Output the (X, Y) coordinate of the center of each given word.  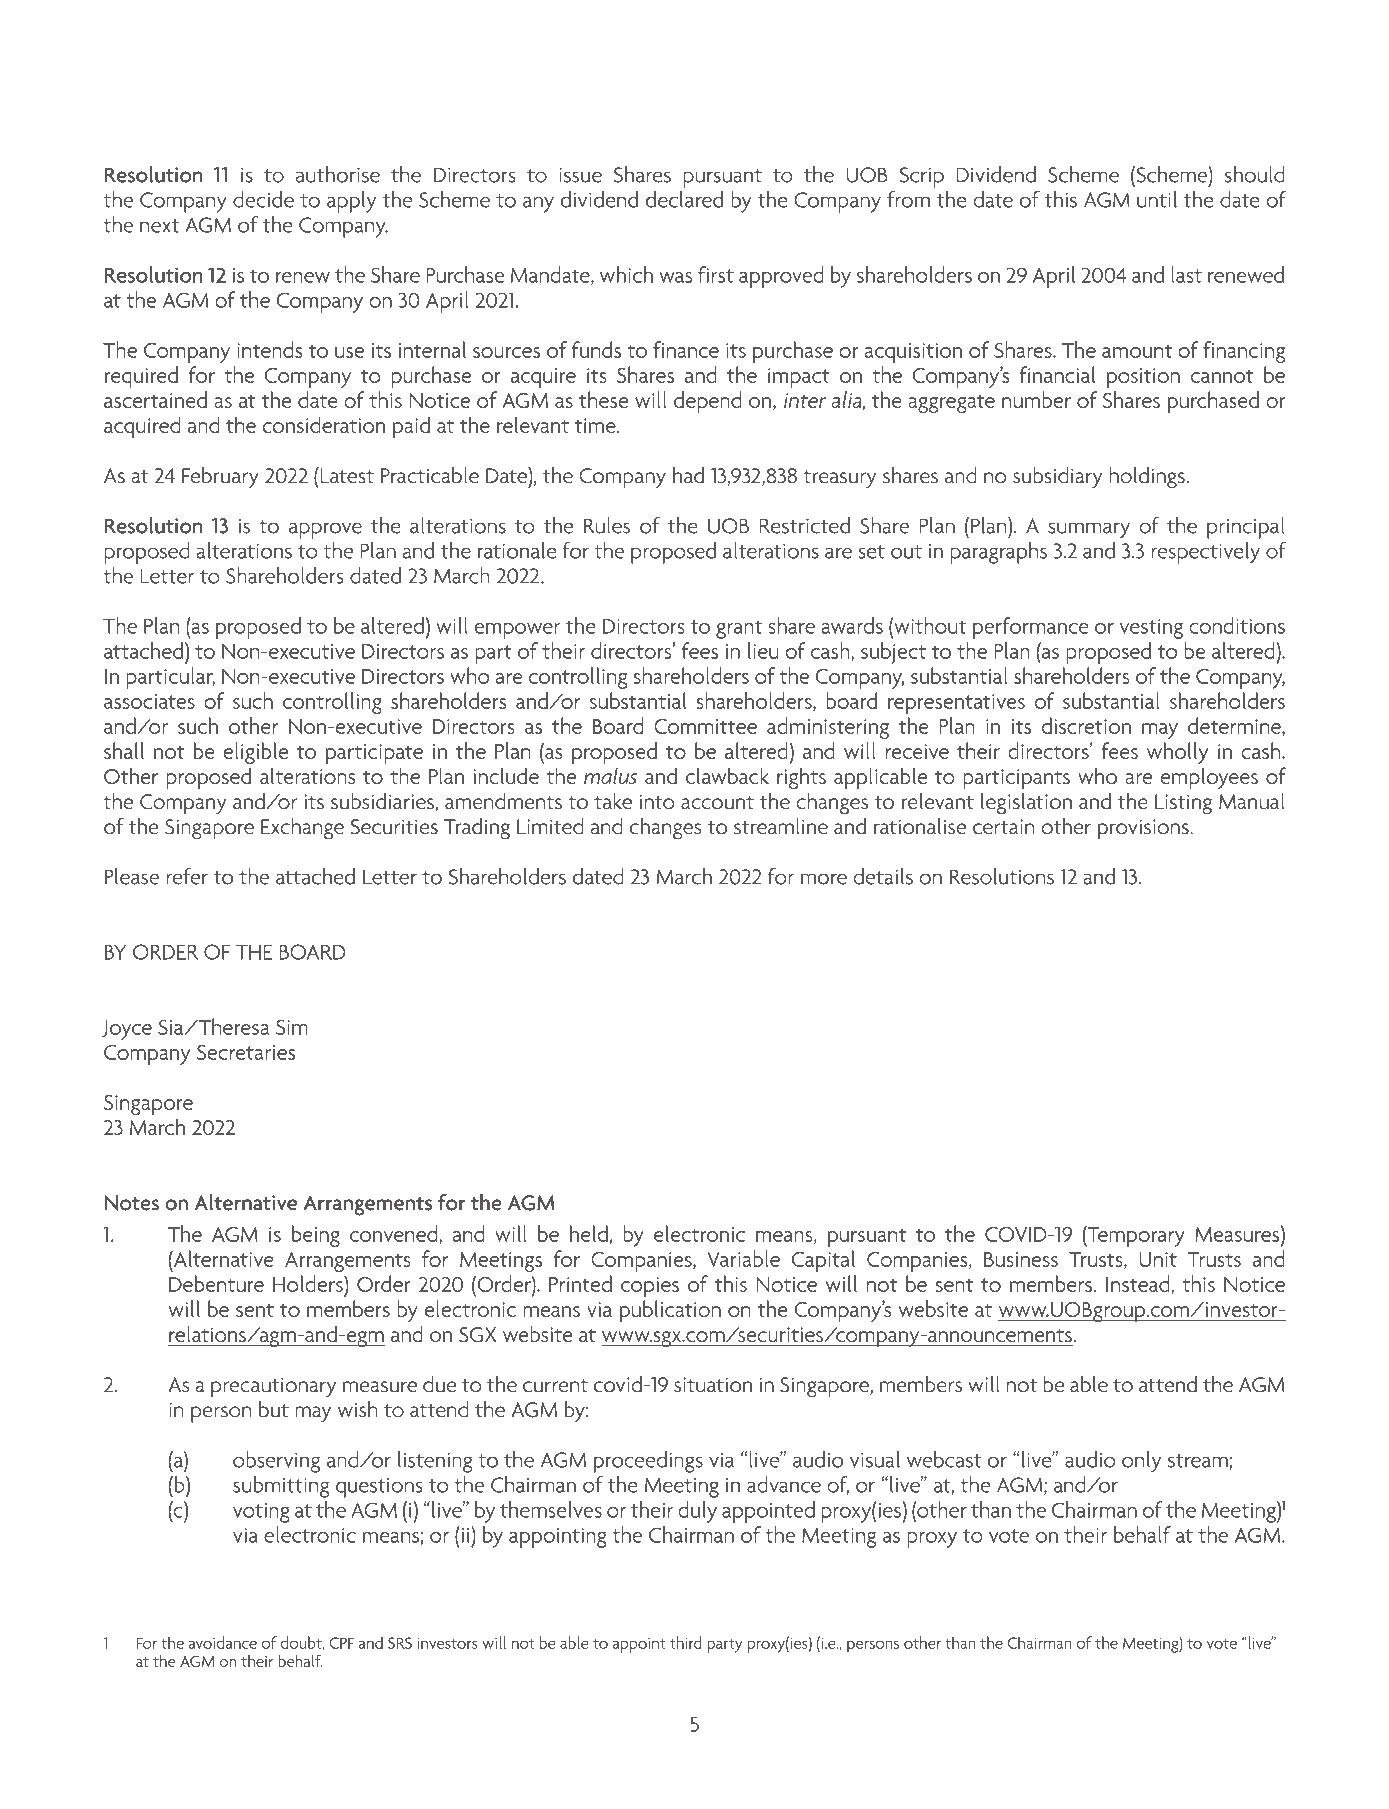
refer (187, 876)
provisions (1144, 829)
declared (684, 199)
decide (263, 199)
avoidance (223, 1642)
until (1157, 199)
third (686, 1642)
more (824, 879)
